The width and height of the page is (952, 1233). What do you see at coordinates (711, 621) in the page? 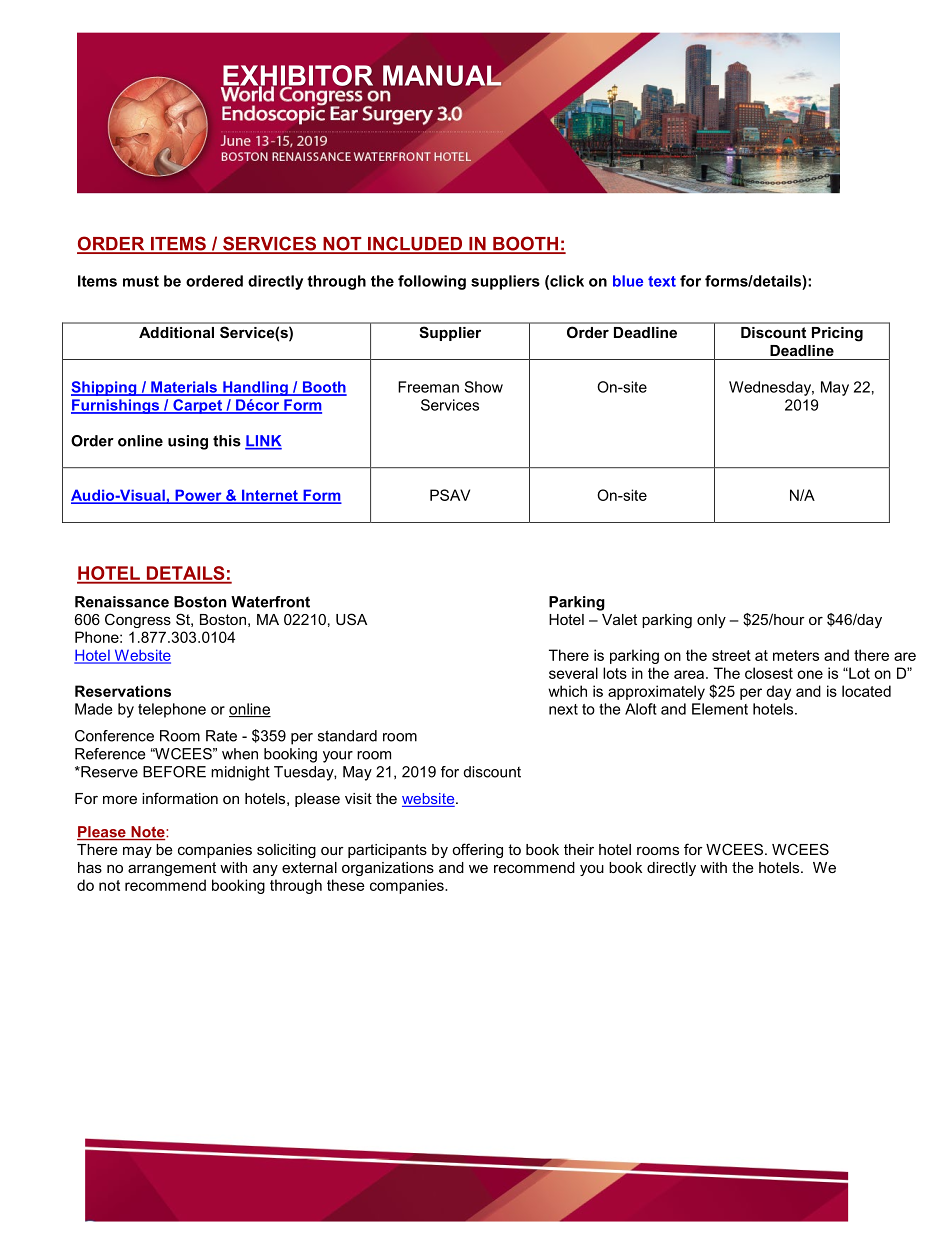
I see `only` at bounding box center [711, 621].
